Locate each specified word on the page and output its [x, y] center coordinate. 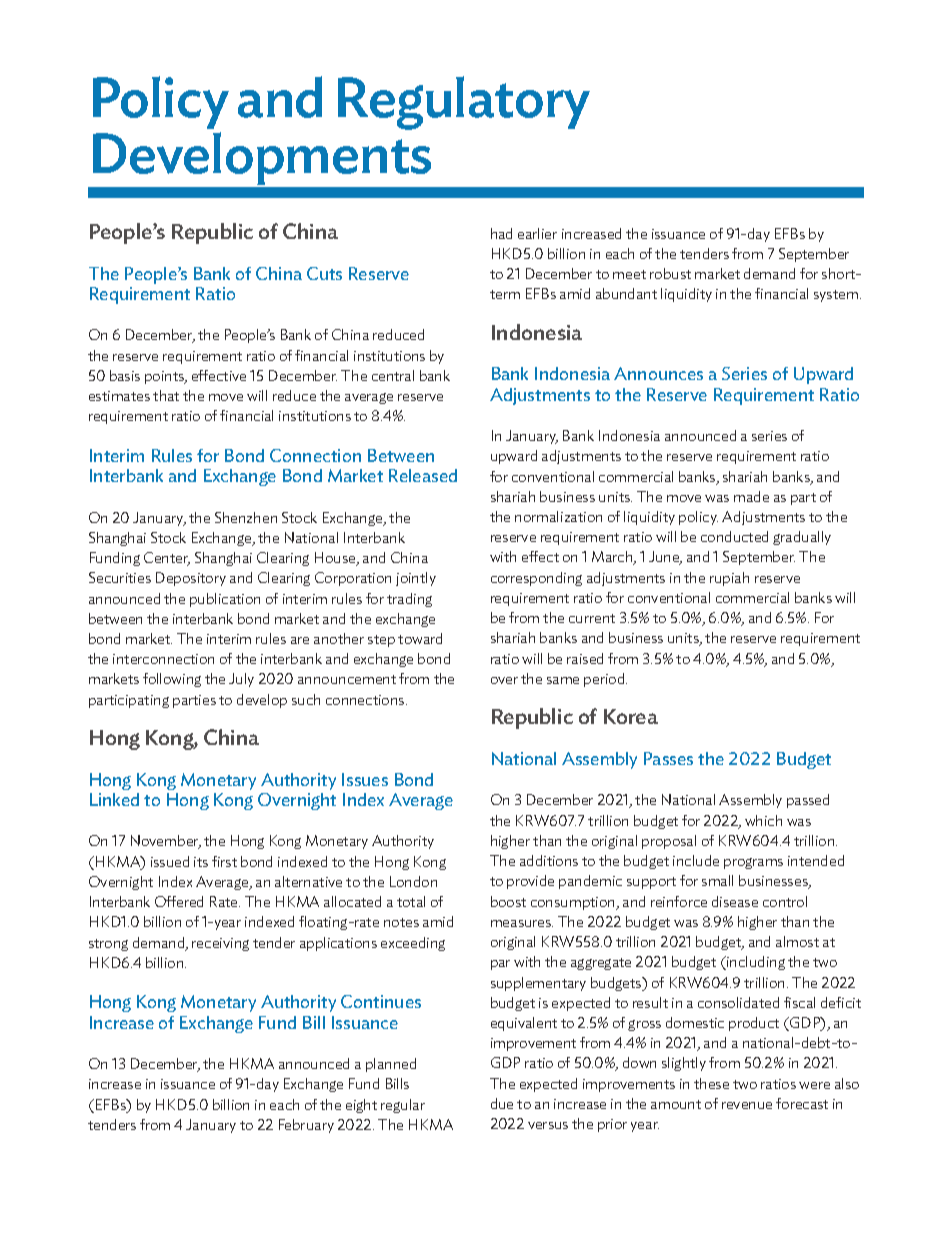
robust [670, 273]
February [306, 1126]
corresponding [536, 579]
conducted [734, 536]
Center [167, 559]
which [763, 820]
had [501, 233]
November [166, 842]
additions [549, 860]
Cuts [324, 273]
